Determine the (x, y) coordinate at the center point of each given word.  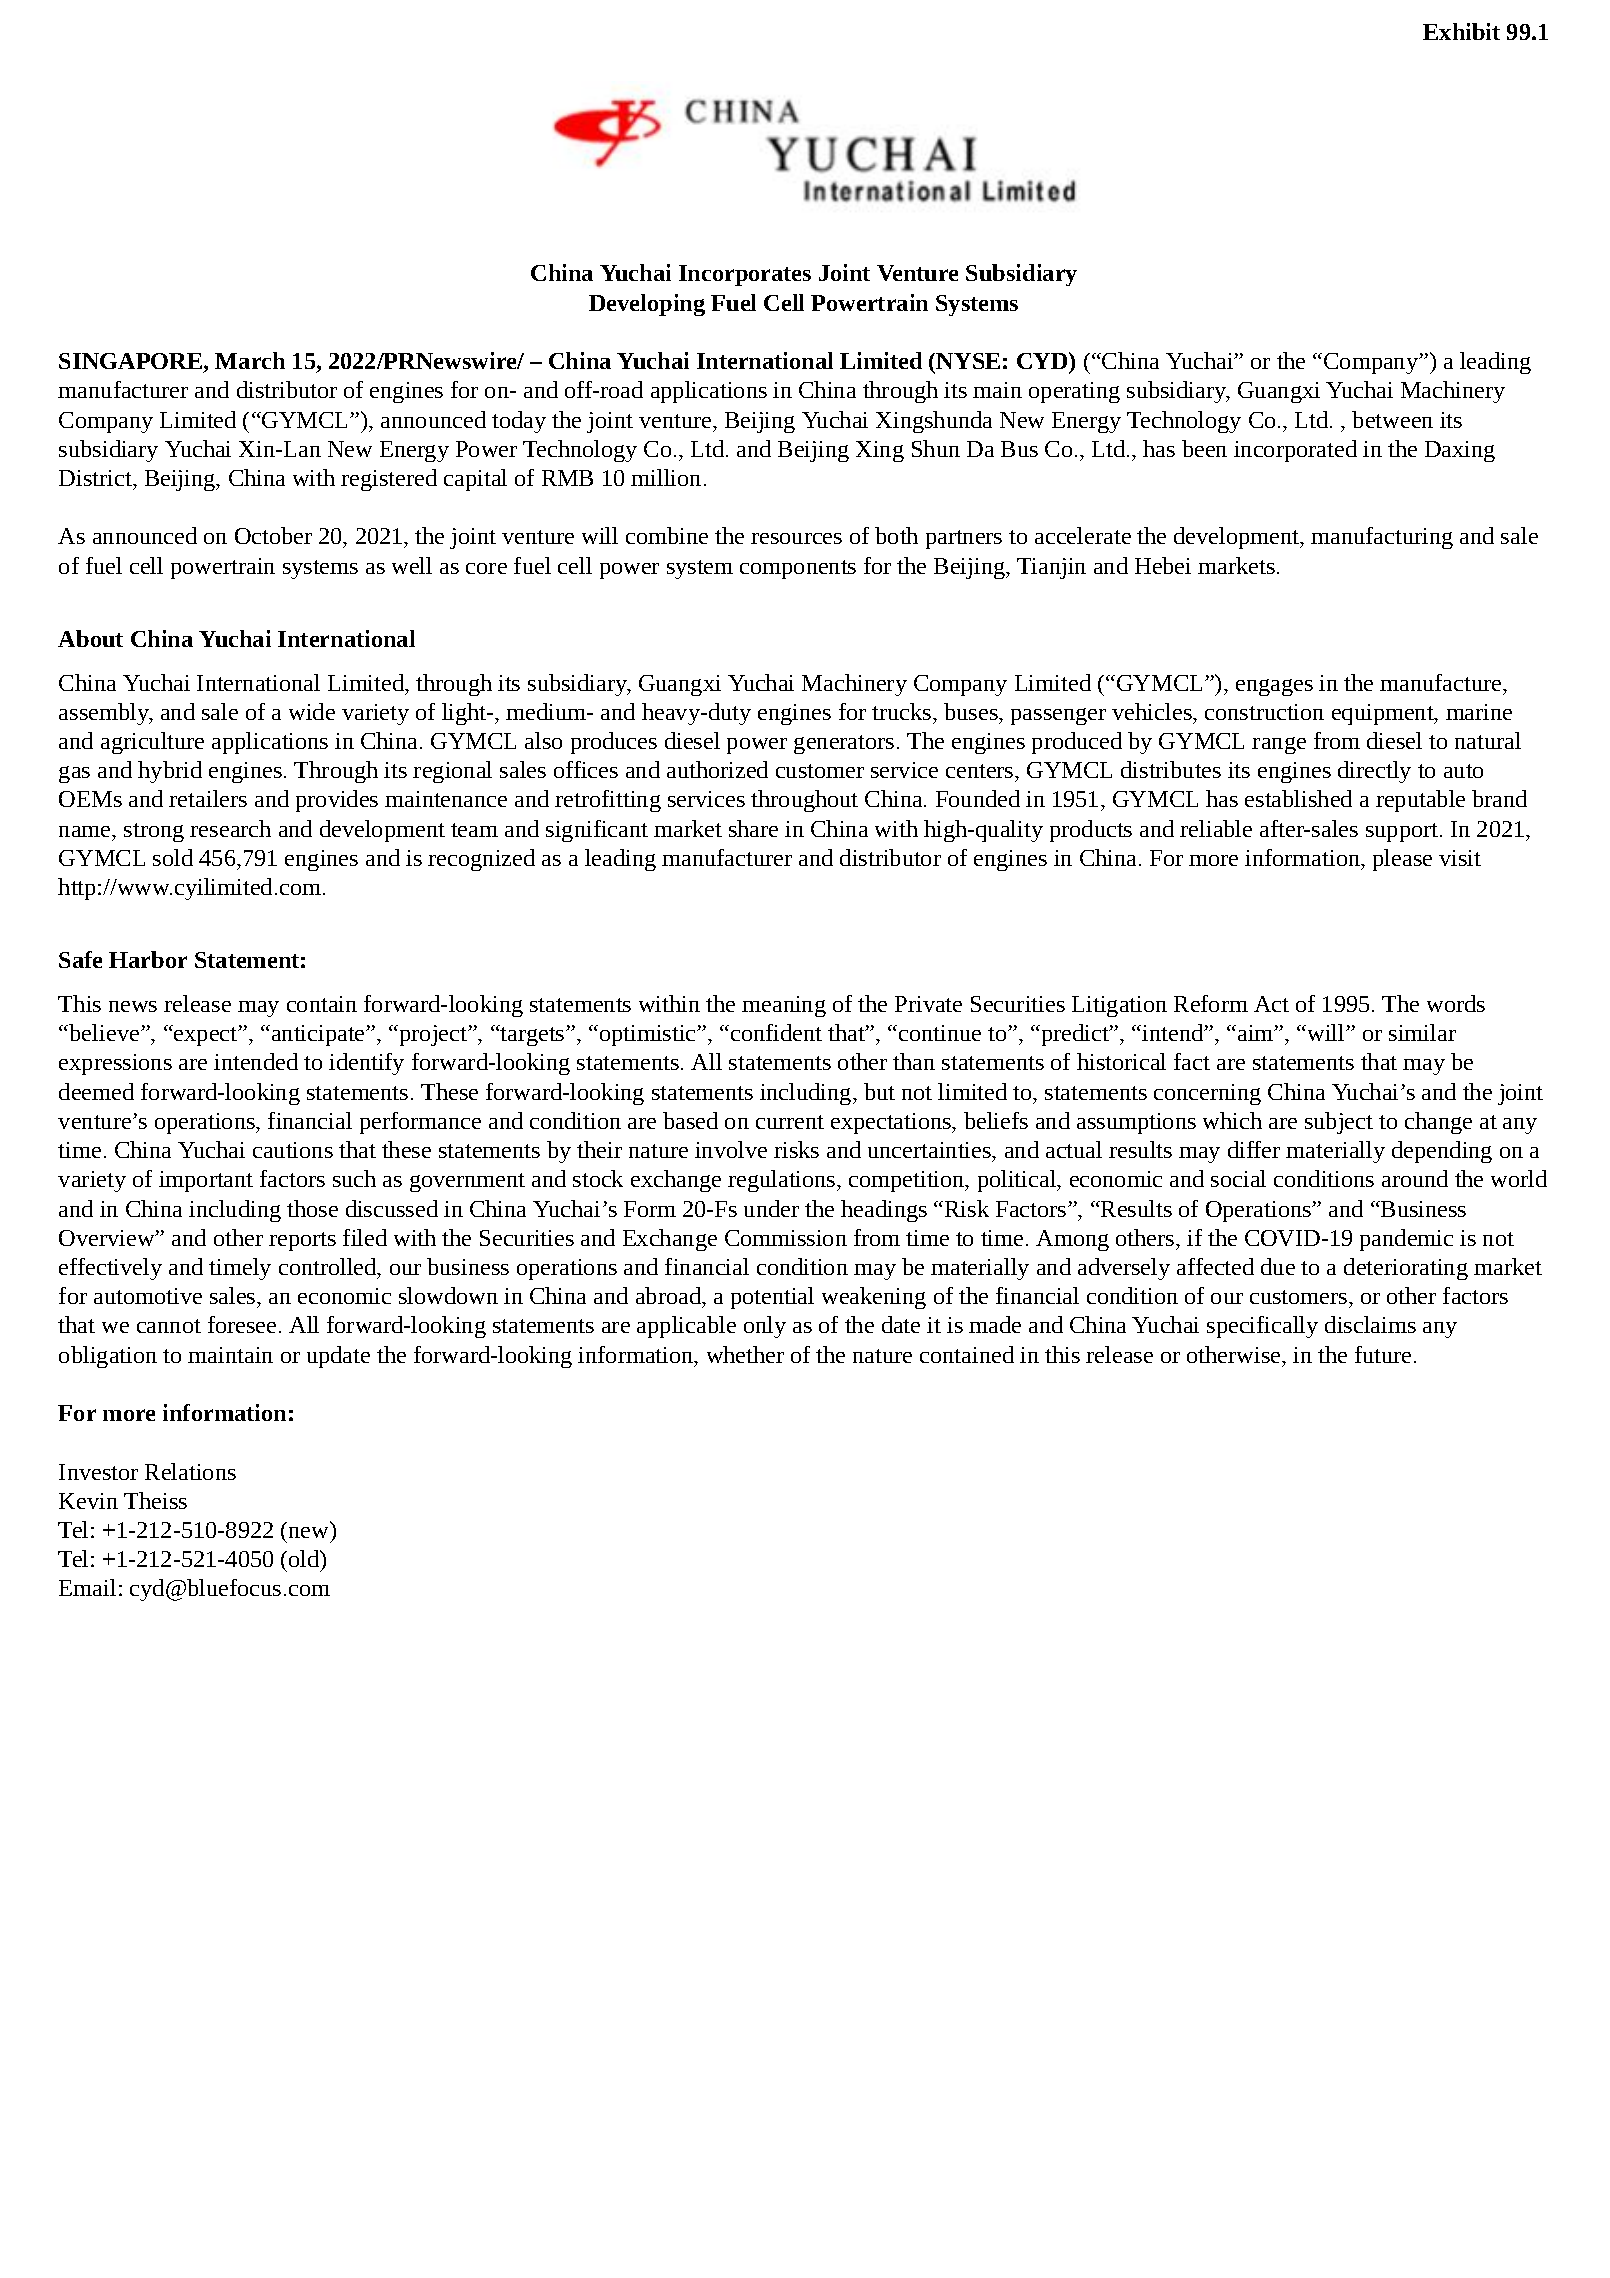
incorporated (1295, 451)
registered (389, 480)
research (230, 828)
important (206, 1181)
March (250, 360)
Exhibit (1461, 31)
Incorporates (745, 275)
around (1415, 1178)
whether (745, 1354)
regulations (783, 1181)
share (753, 828)
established (1298, 798)
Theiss (155, 1500)
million (666, 477)
